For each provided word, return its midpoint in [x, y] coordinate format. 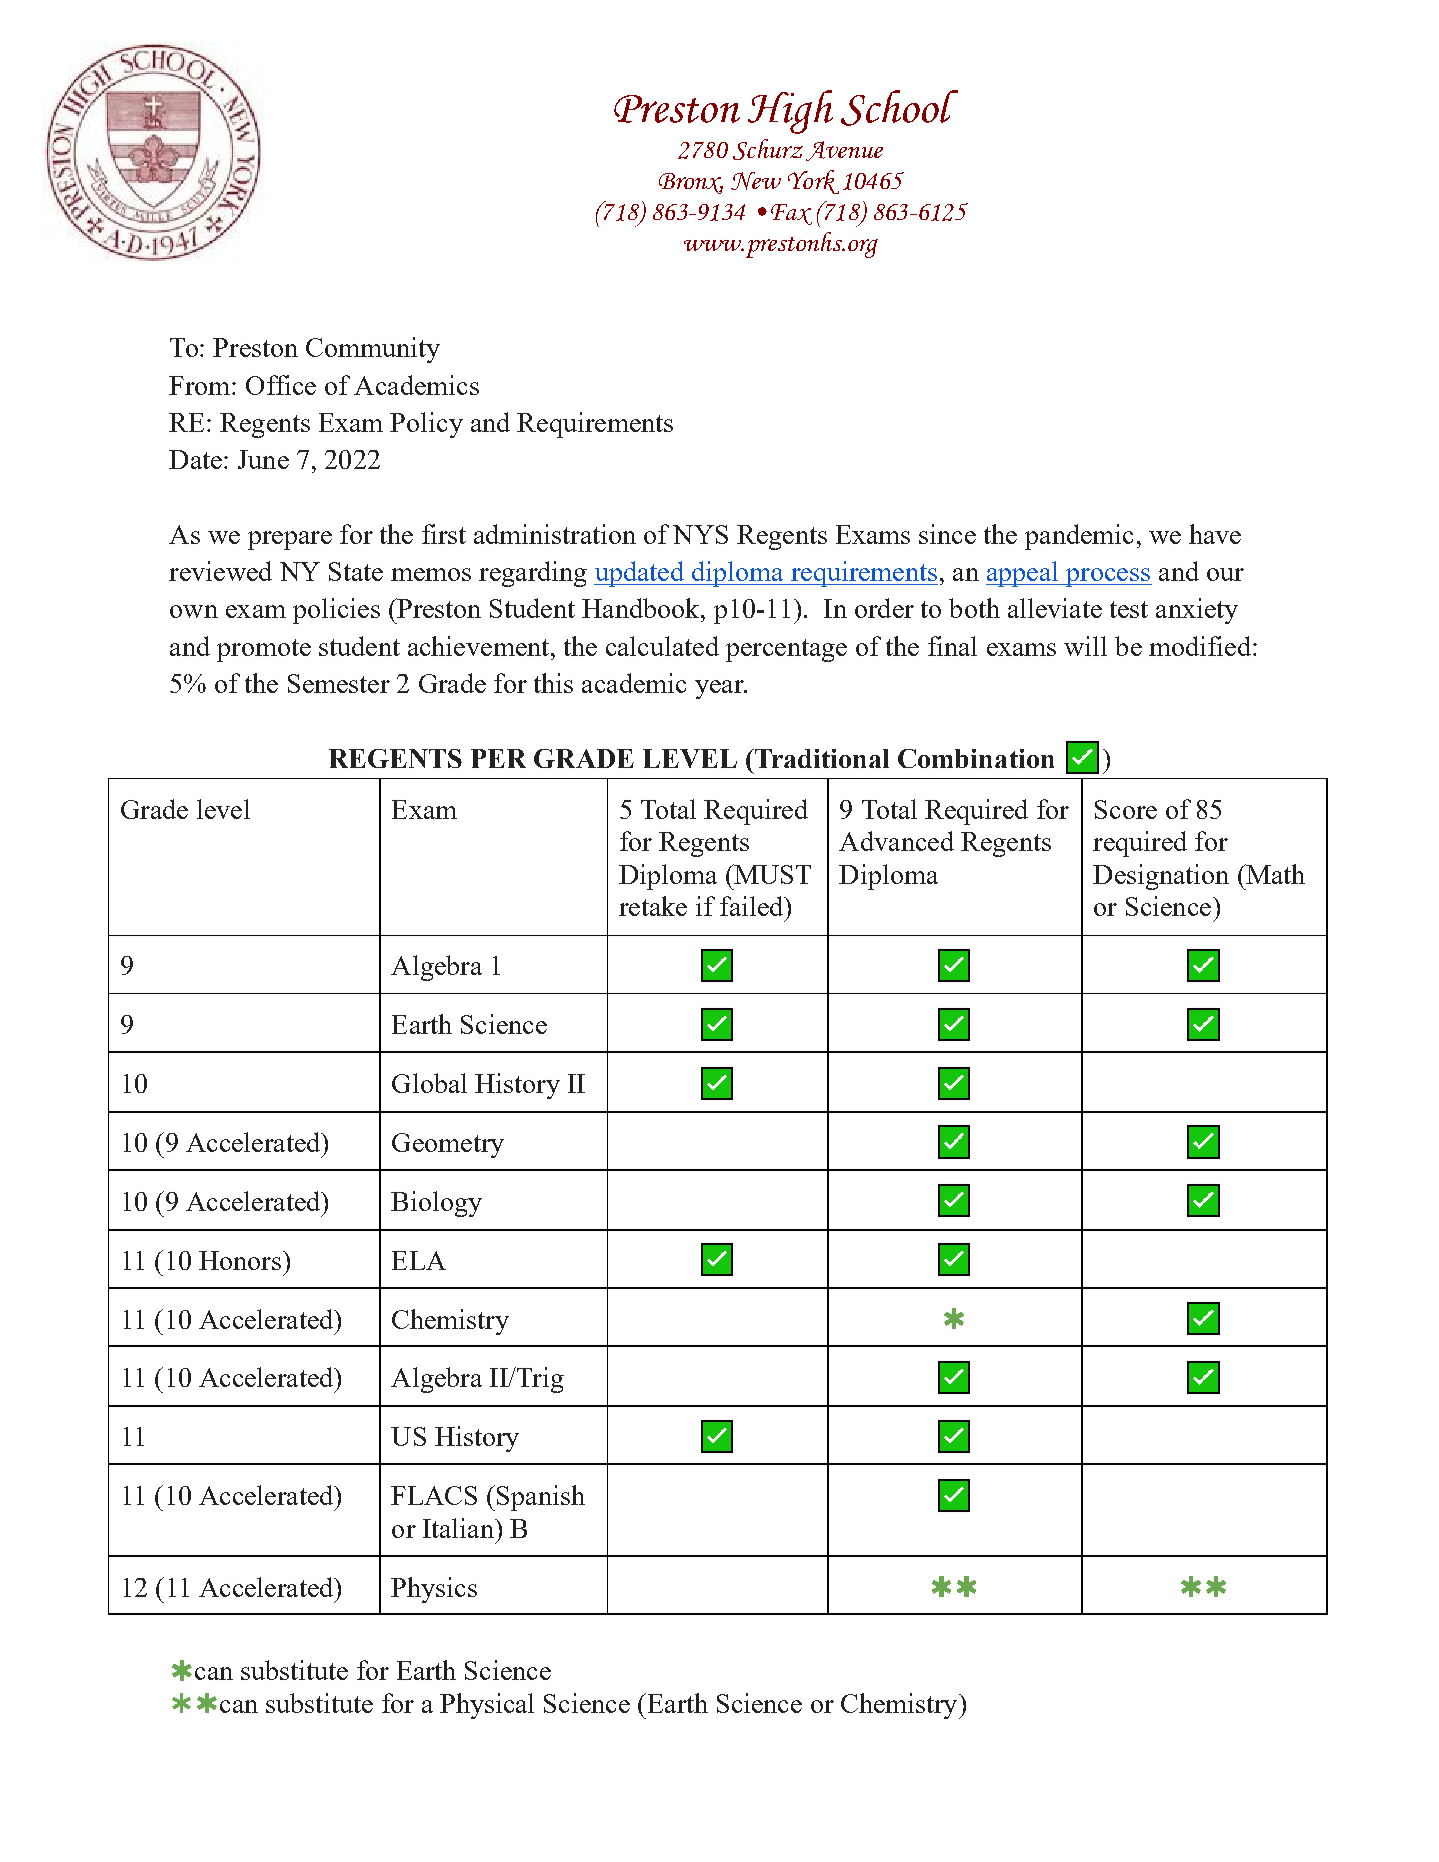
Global [429, 1083]
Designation [1161, 877]
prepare [290, 540]
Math [1274, 874]
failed [753, 906]
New [756, 181]
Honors [240, 1260]
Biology [436, 1204]
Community [373, 350]
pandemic [1079, 537]
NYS [700, 534]
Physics [434, 1590]
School [899, 108]
